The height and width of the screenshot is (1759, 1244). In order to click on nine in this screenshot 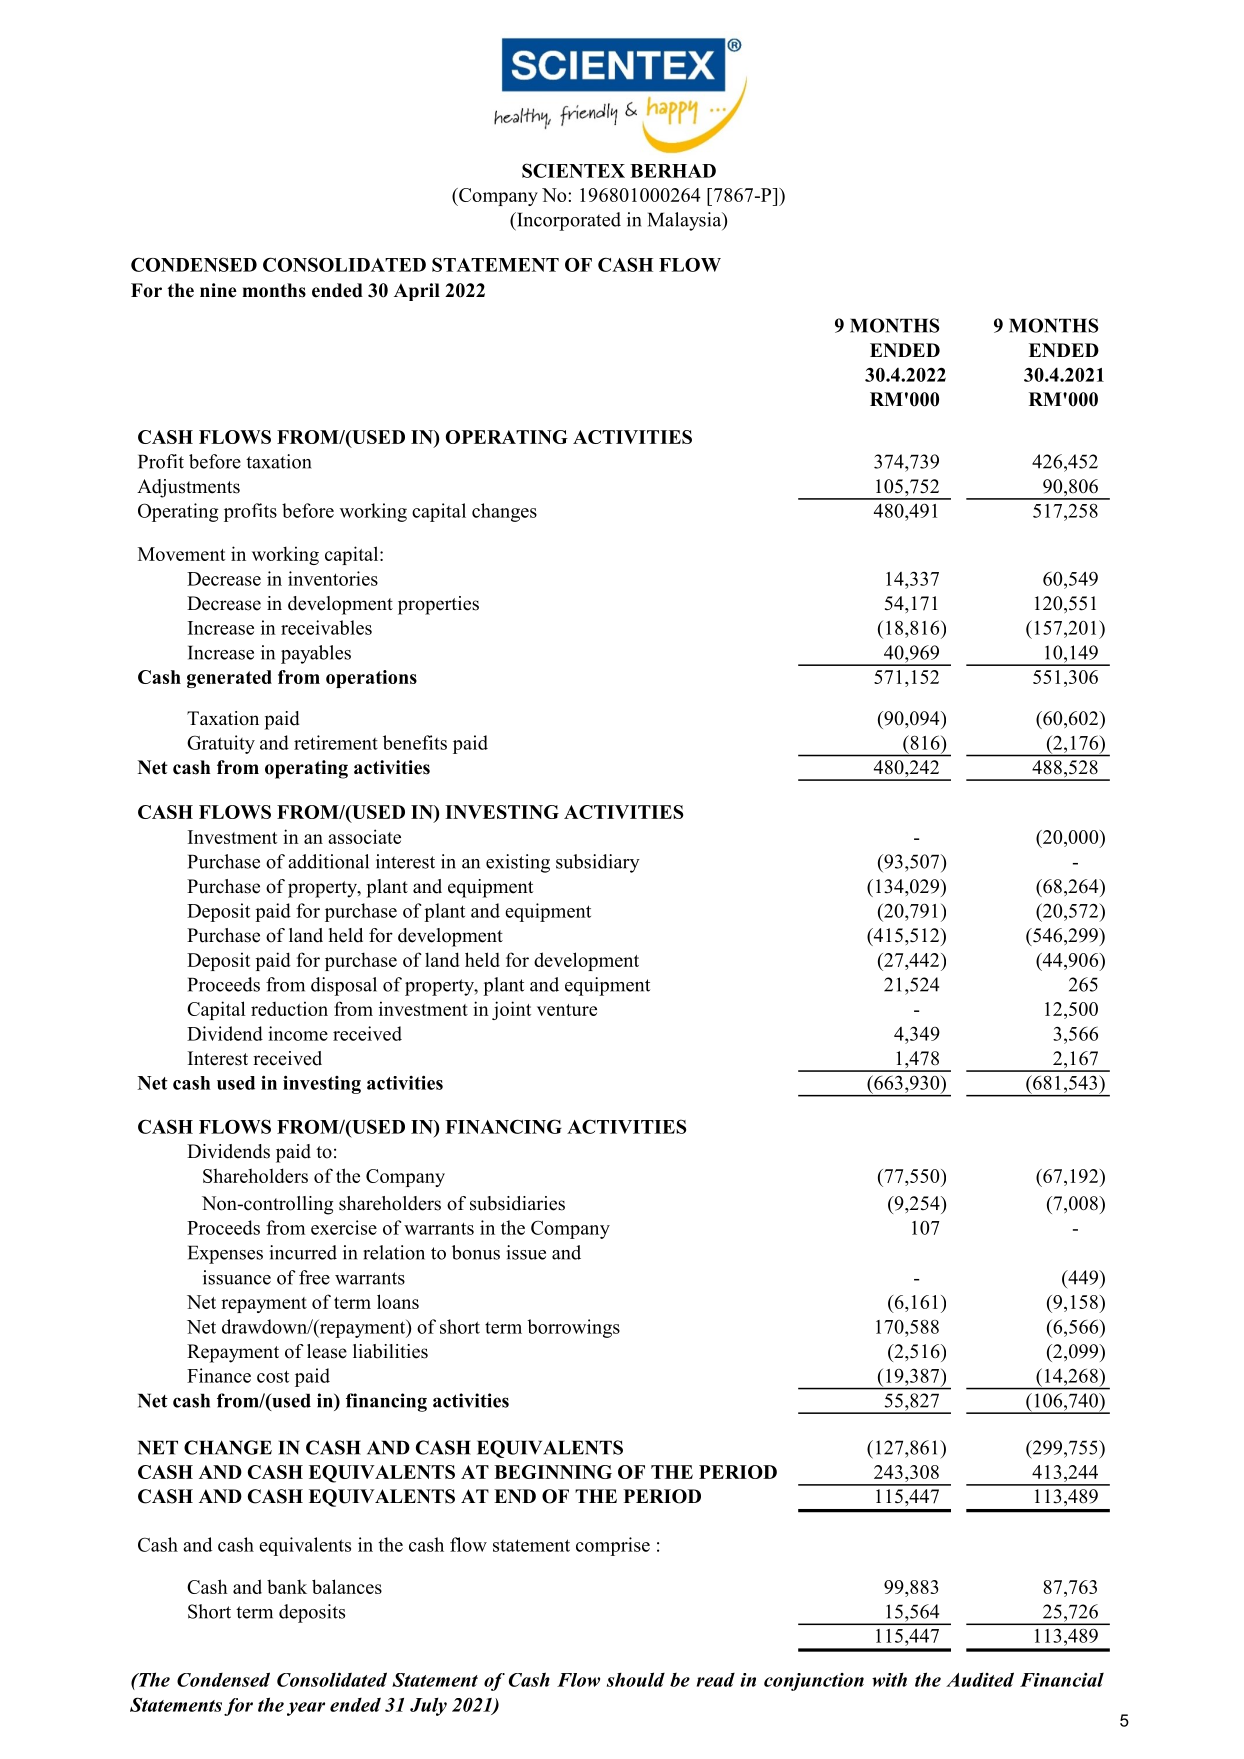, I will do `click(218, 290)`.
